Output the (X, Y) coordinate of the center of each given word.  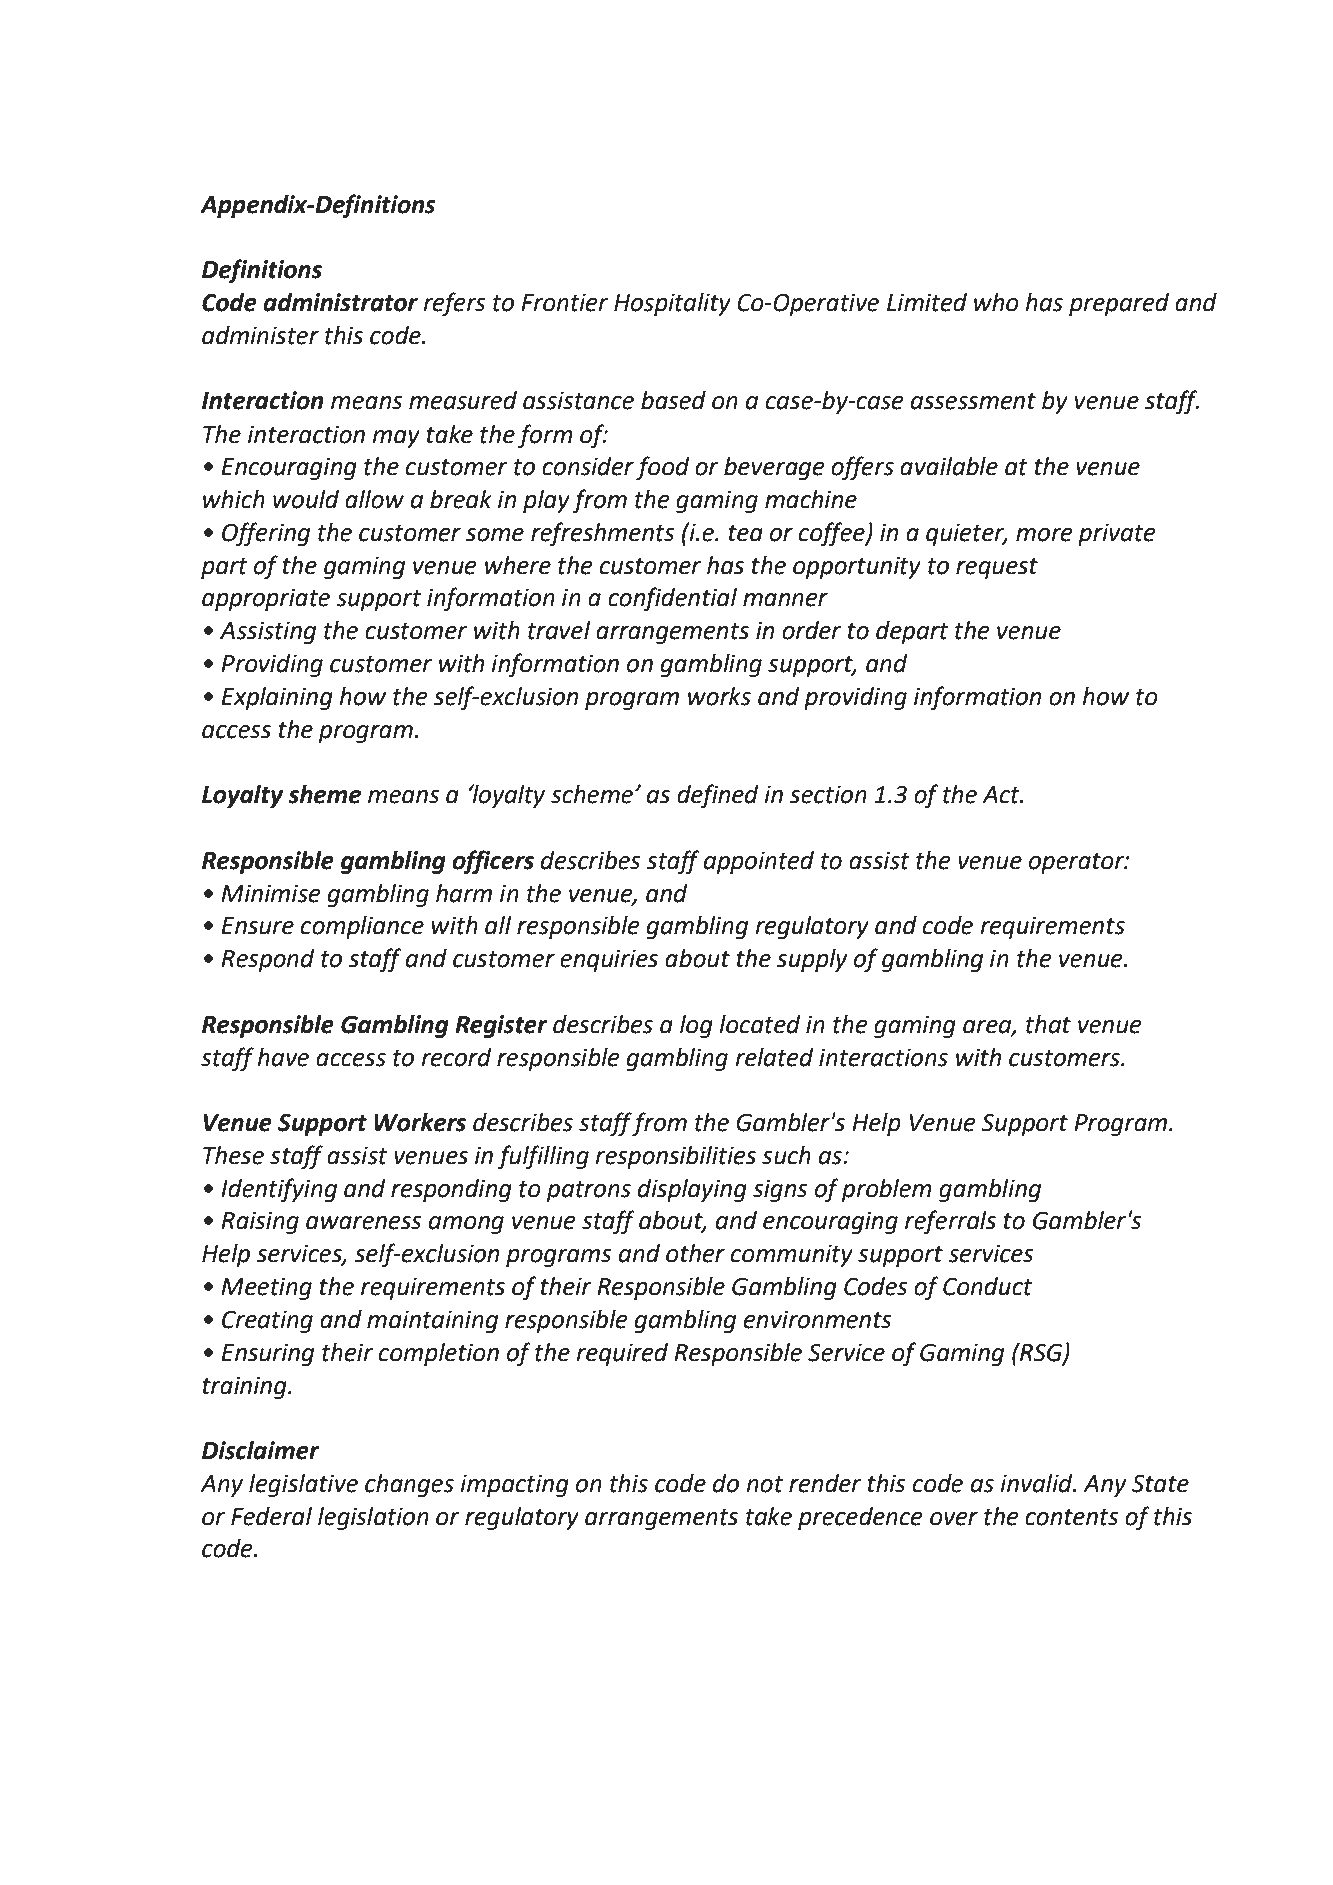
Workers (420, 1122)
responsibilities (675, 1157)
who (996, 302)
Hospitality (672, 304)
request (997, 568)
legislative (303, 1485)
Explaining (277, 698)
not (764, 1484)
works (719, 696)
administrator (340, 302)
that (1048, 1024)
